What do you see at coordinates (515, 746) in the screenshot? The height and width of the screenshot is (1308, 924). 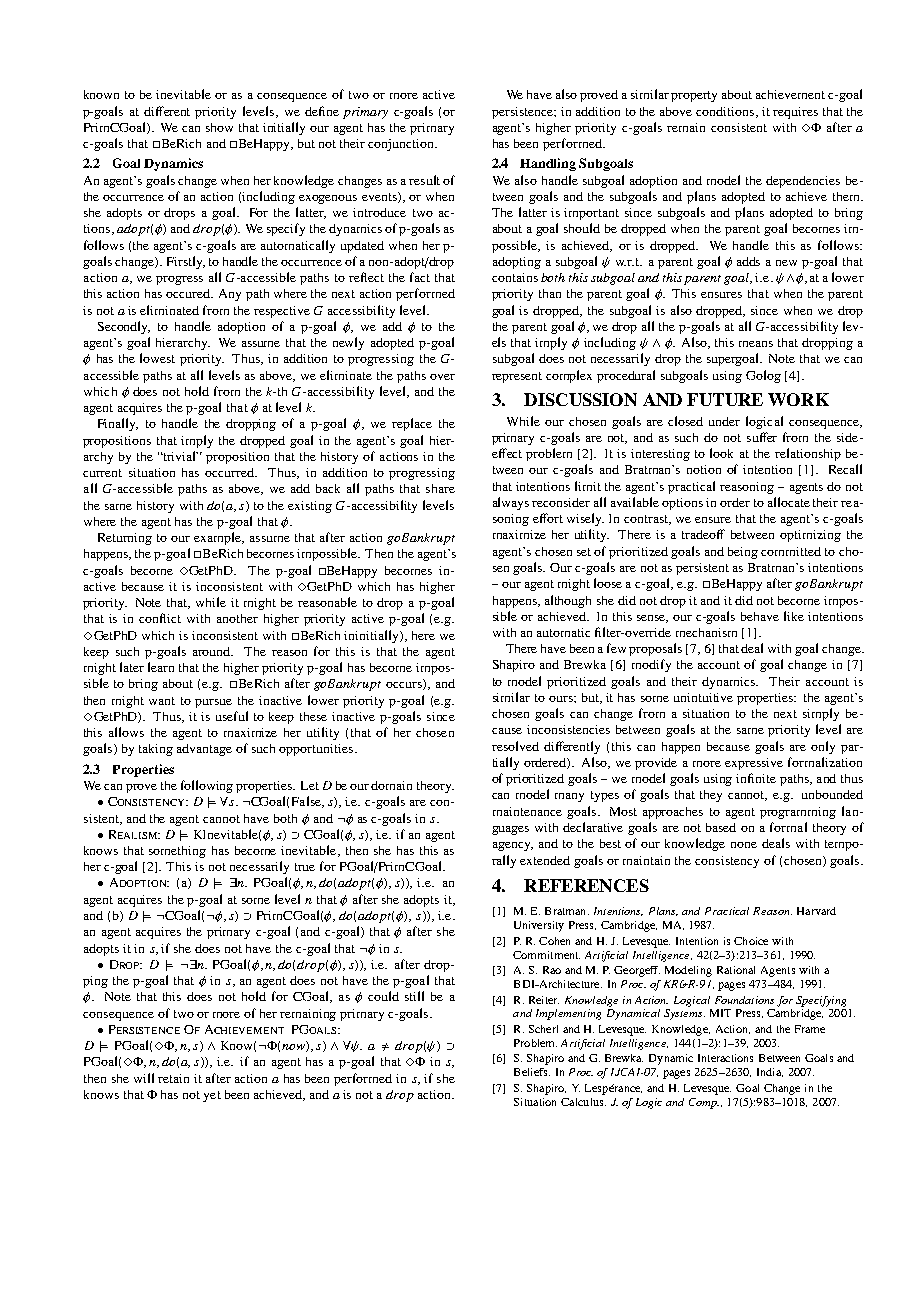 I see `resolved` at bounding box center [515, 746].
